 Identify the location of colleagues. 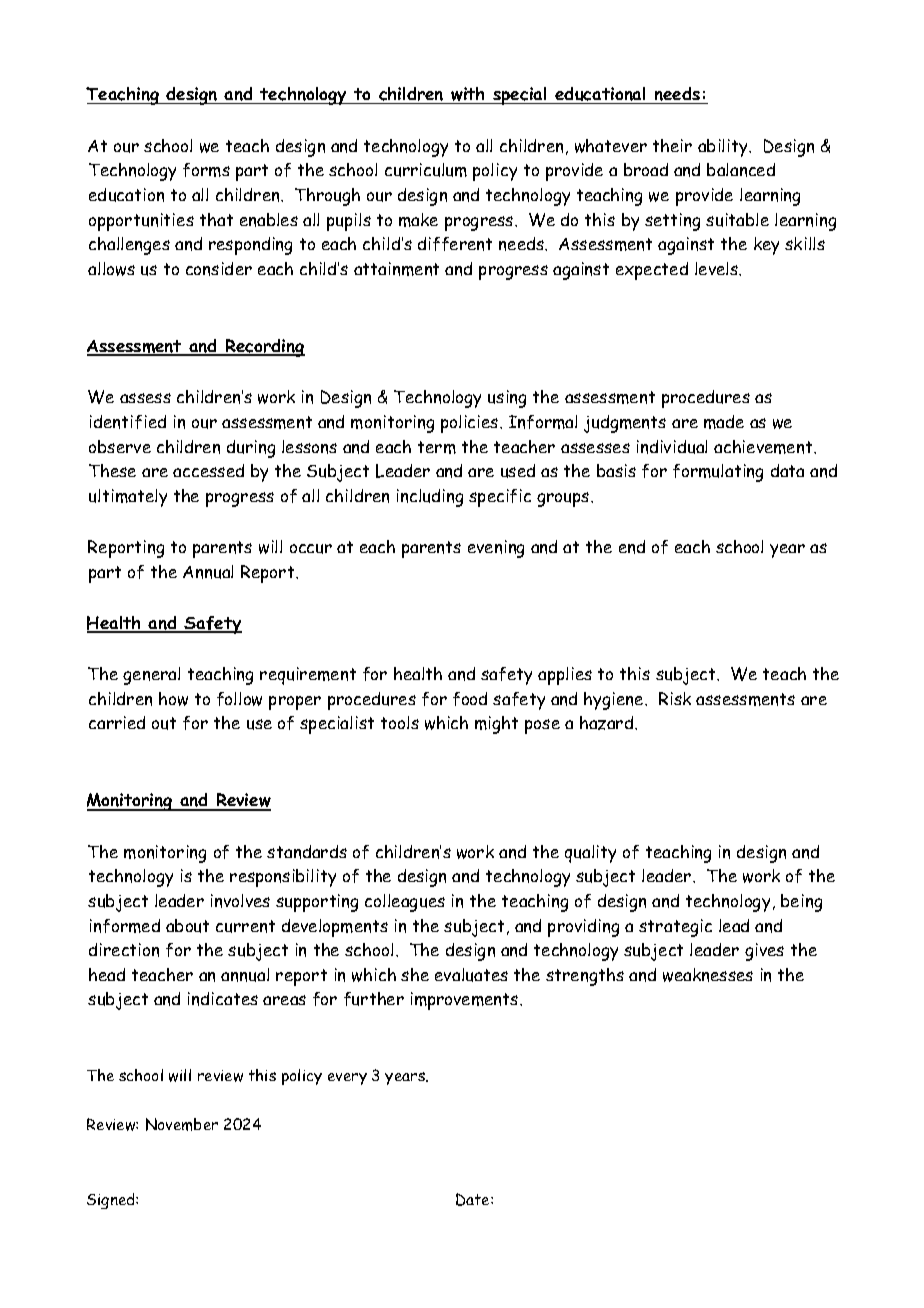
(405, 903).
